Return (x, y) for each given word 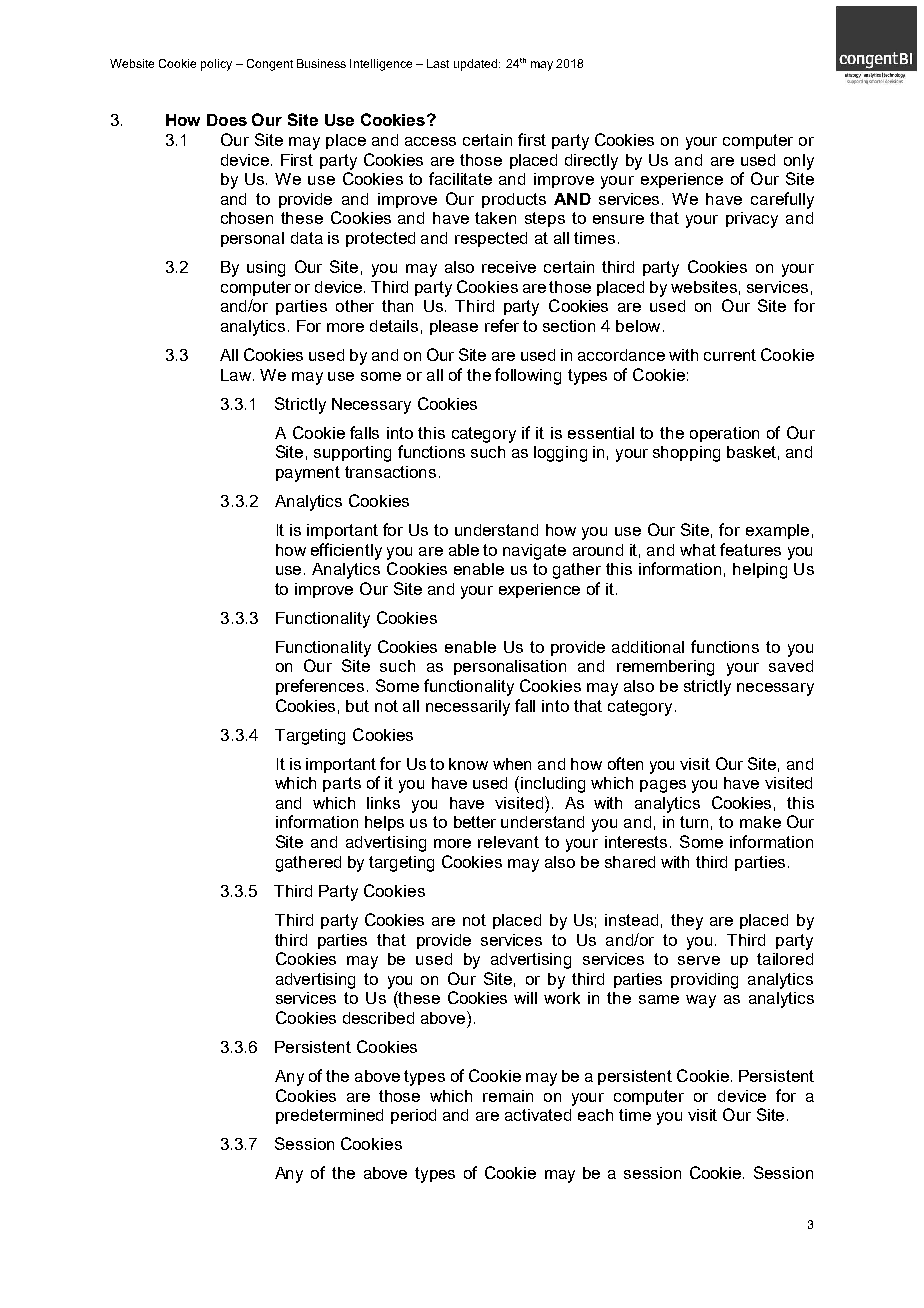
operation (724, 434)
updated (477, 65)
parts (342, 784)
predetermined (329, 1116)
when (512, 764)
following (528, 376)
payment (308, 474)
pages (663, 786)
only (799, 162)
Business (321, 63)
